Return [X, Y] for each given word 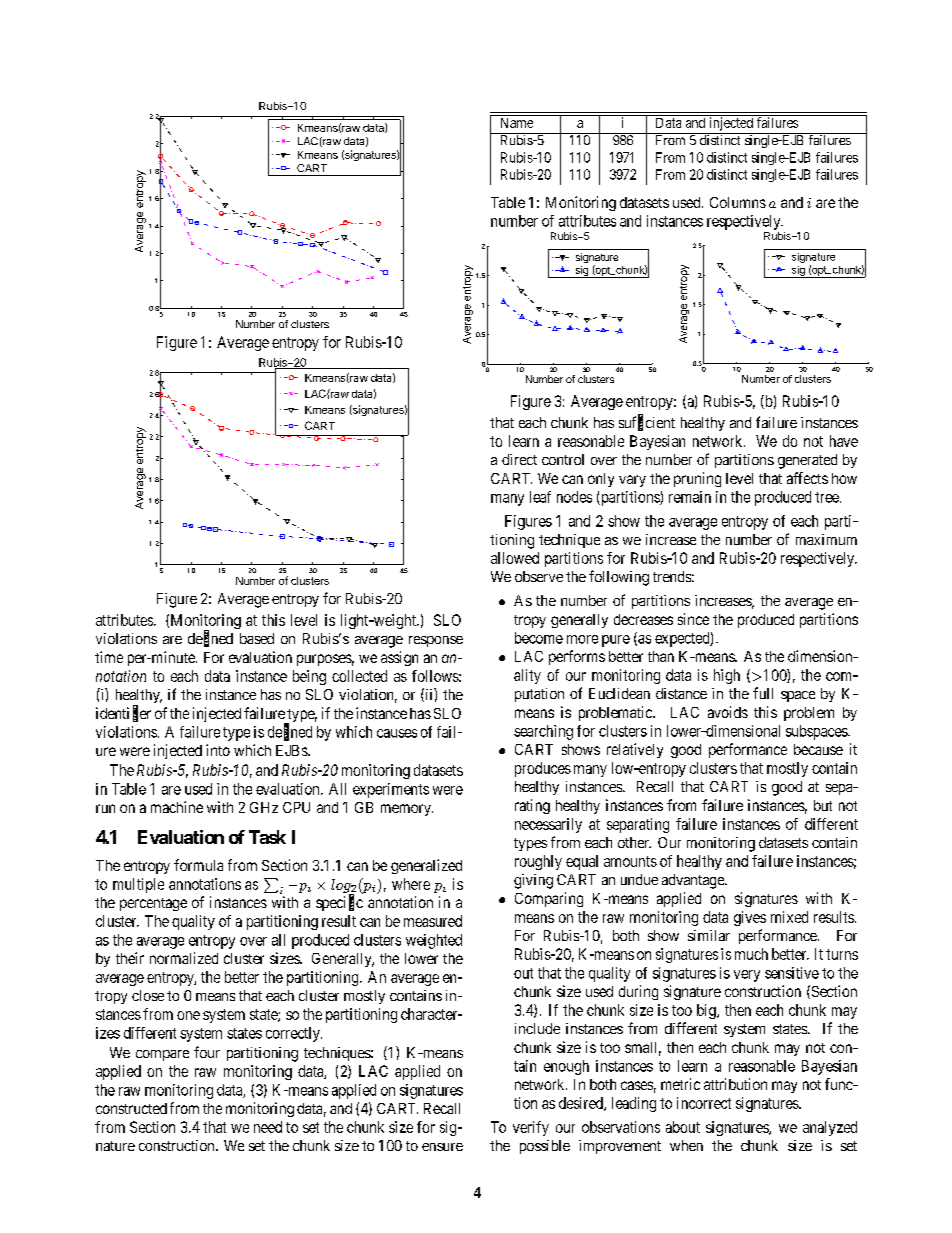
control [563, 459]
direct [519, 459]
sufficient [647, 423]
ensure [442, 1147]
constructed [131, 1108]
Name [517, 123]
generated [807, 461]
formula [198, 865]
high [727, 676]
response [436, 641]
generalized [426, 866]
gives [750, 918]
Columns [738, 202]
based [257, 638]
